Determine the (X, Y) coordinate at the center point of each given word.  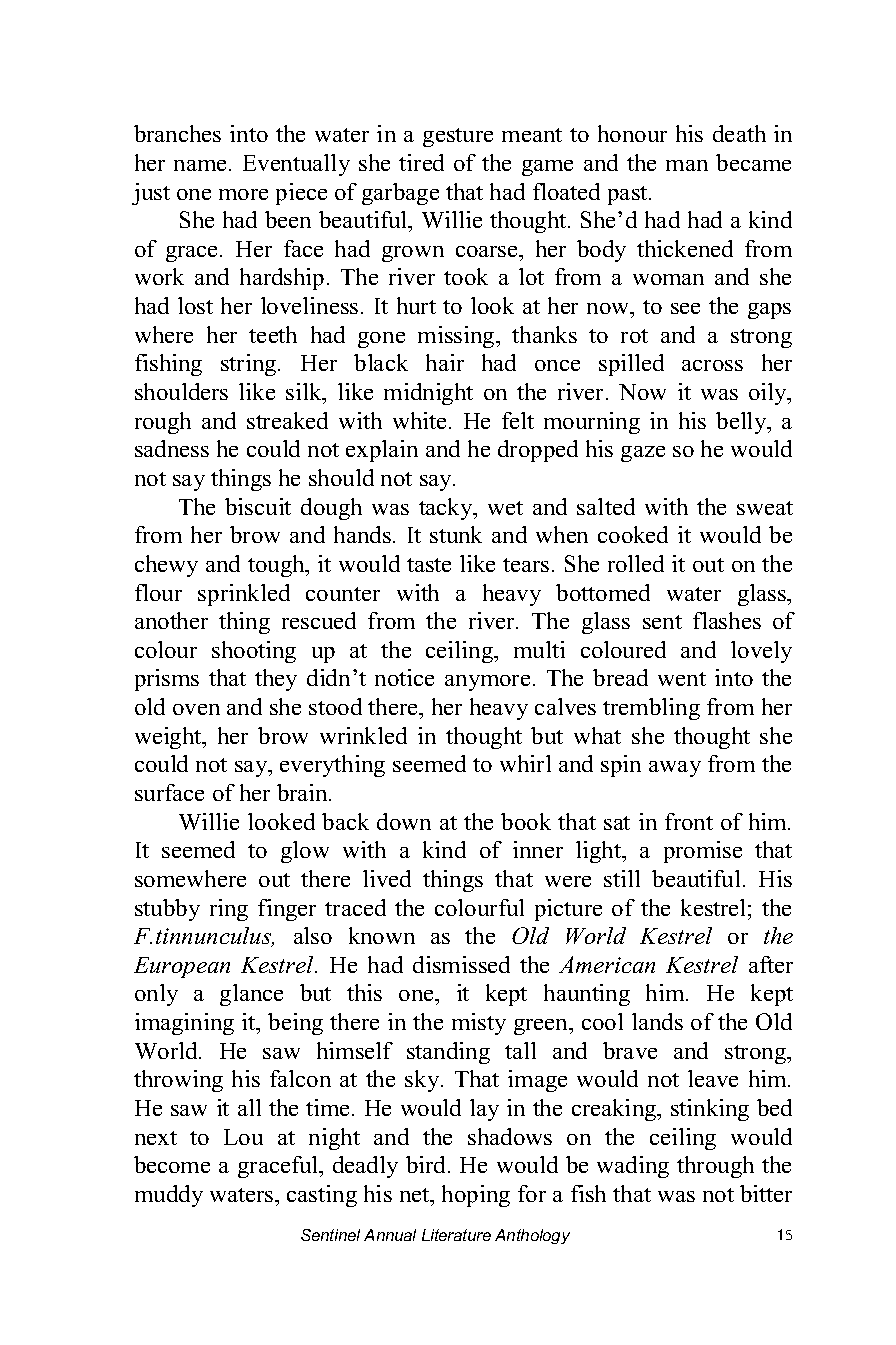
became (753, 162)
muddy (169, 1196)
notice (404, 677)
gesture (458, 137)
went (682, 679)
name (202, 165)
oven (196, 709)
